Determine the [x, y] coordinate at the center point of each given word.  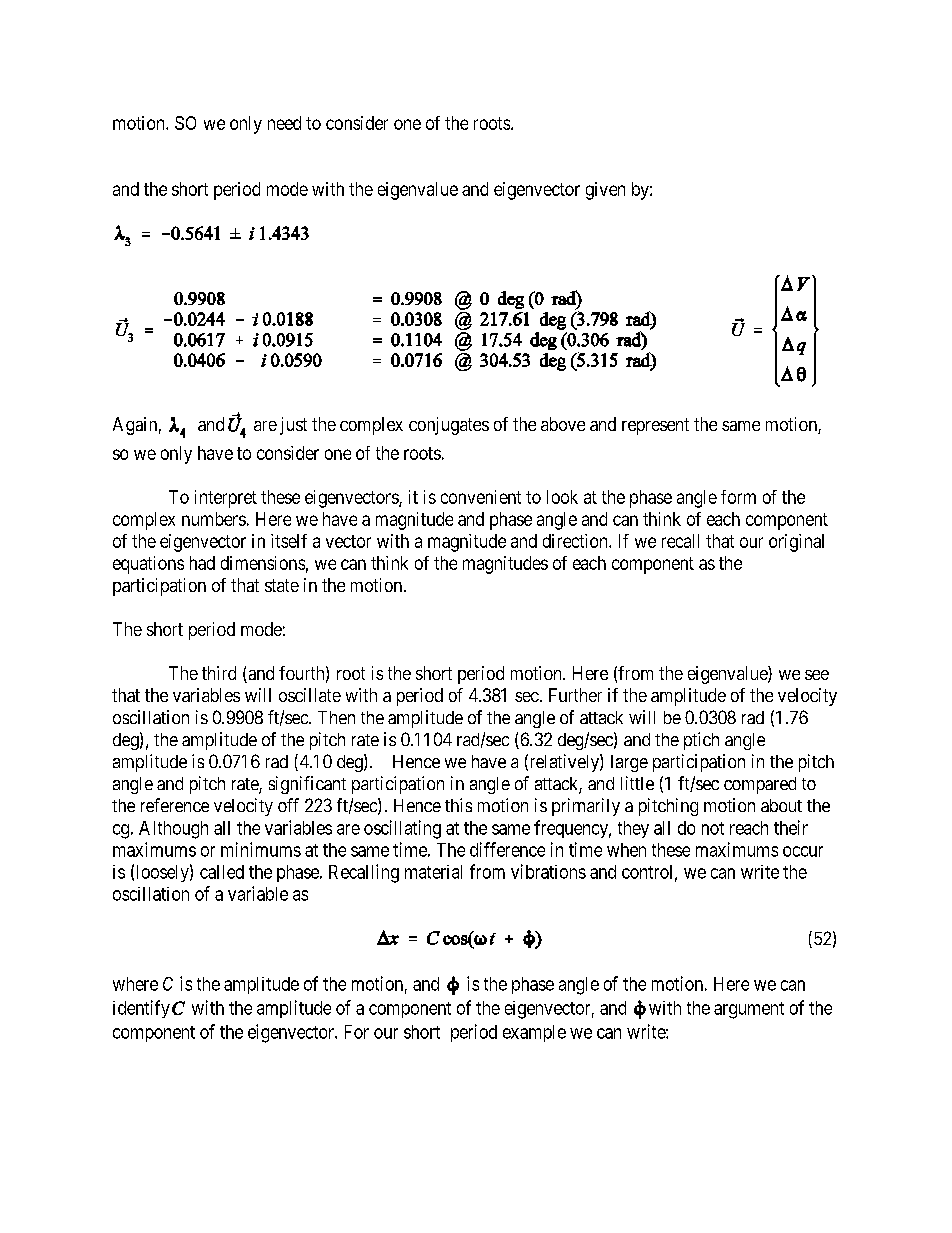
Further [575, 695]
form [738, 497]
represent [655, 426]
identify [141, 1009]
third [219, 673]
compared [760, 785]
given [605, 191]
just [293, 426]
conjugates [449, 426]
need [284, 123]
